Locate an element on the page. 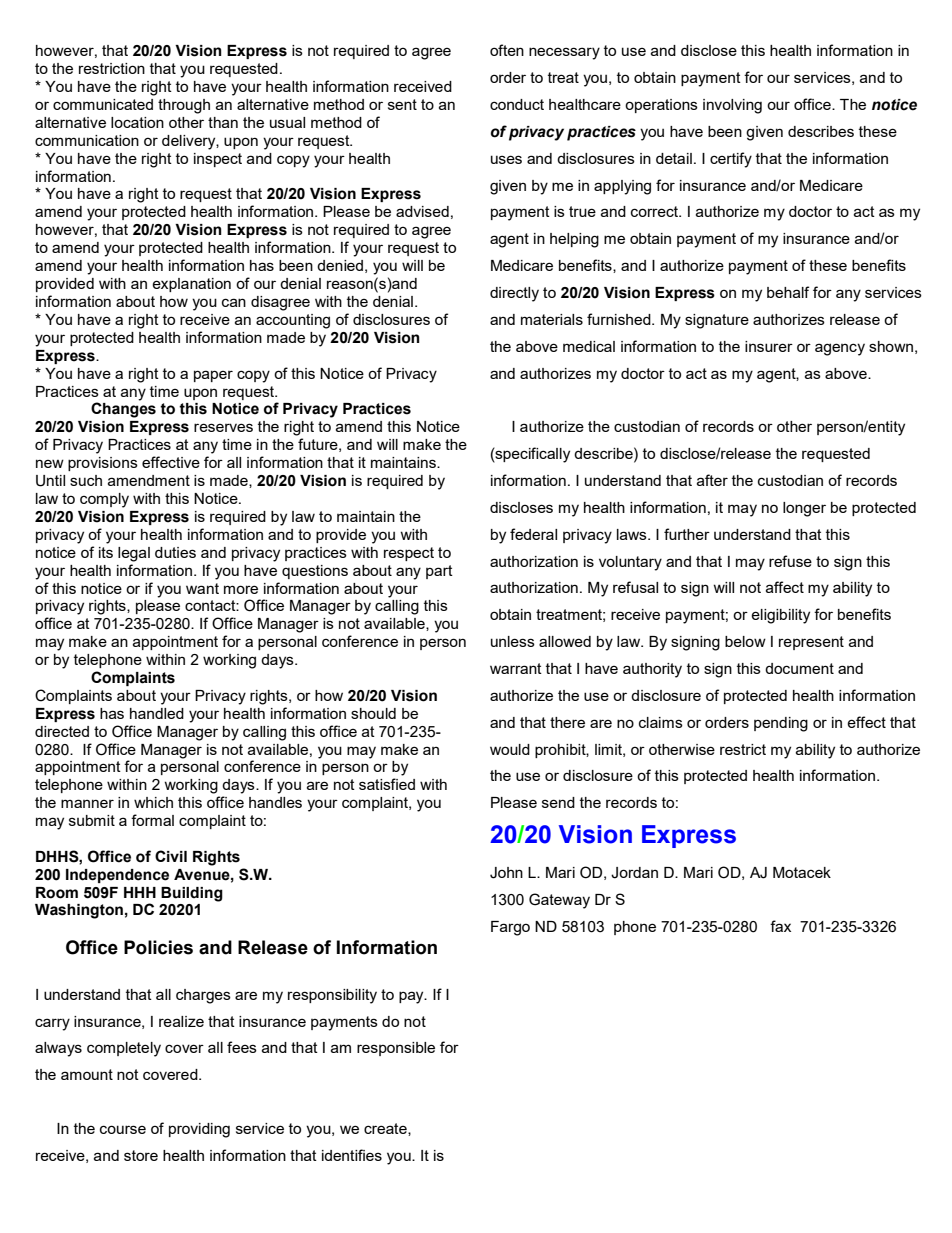  John is located at coordinates (506, 873).
